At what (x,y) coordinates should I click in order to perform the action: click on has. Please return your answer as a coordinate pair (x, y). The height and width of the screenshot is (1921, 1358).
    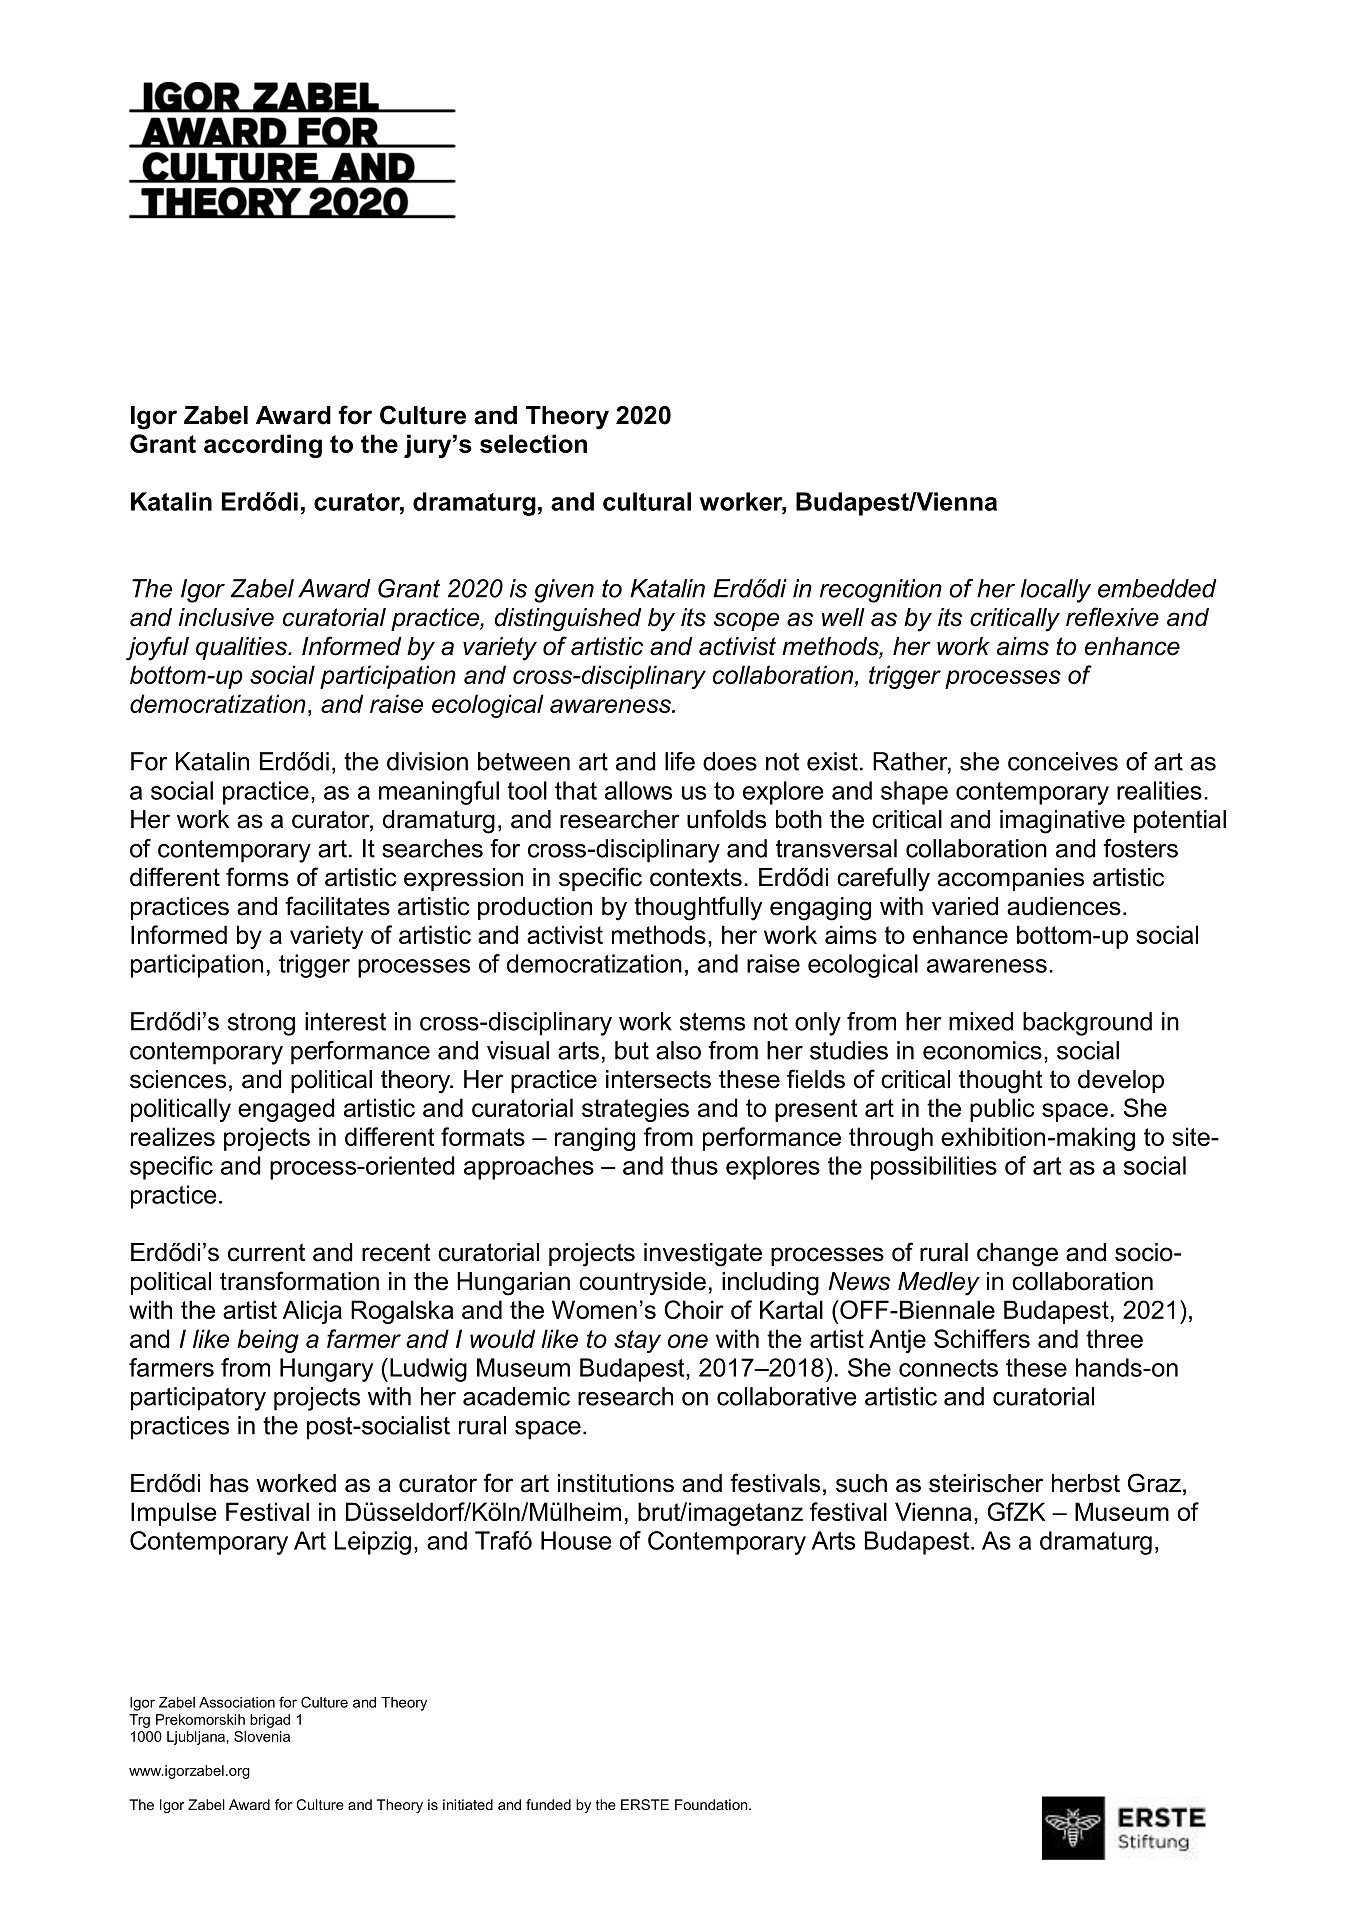
    Looking at the image, I should click on (229, 1483).
